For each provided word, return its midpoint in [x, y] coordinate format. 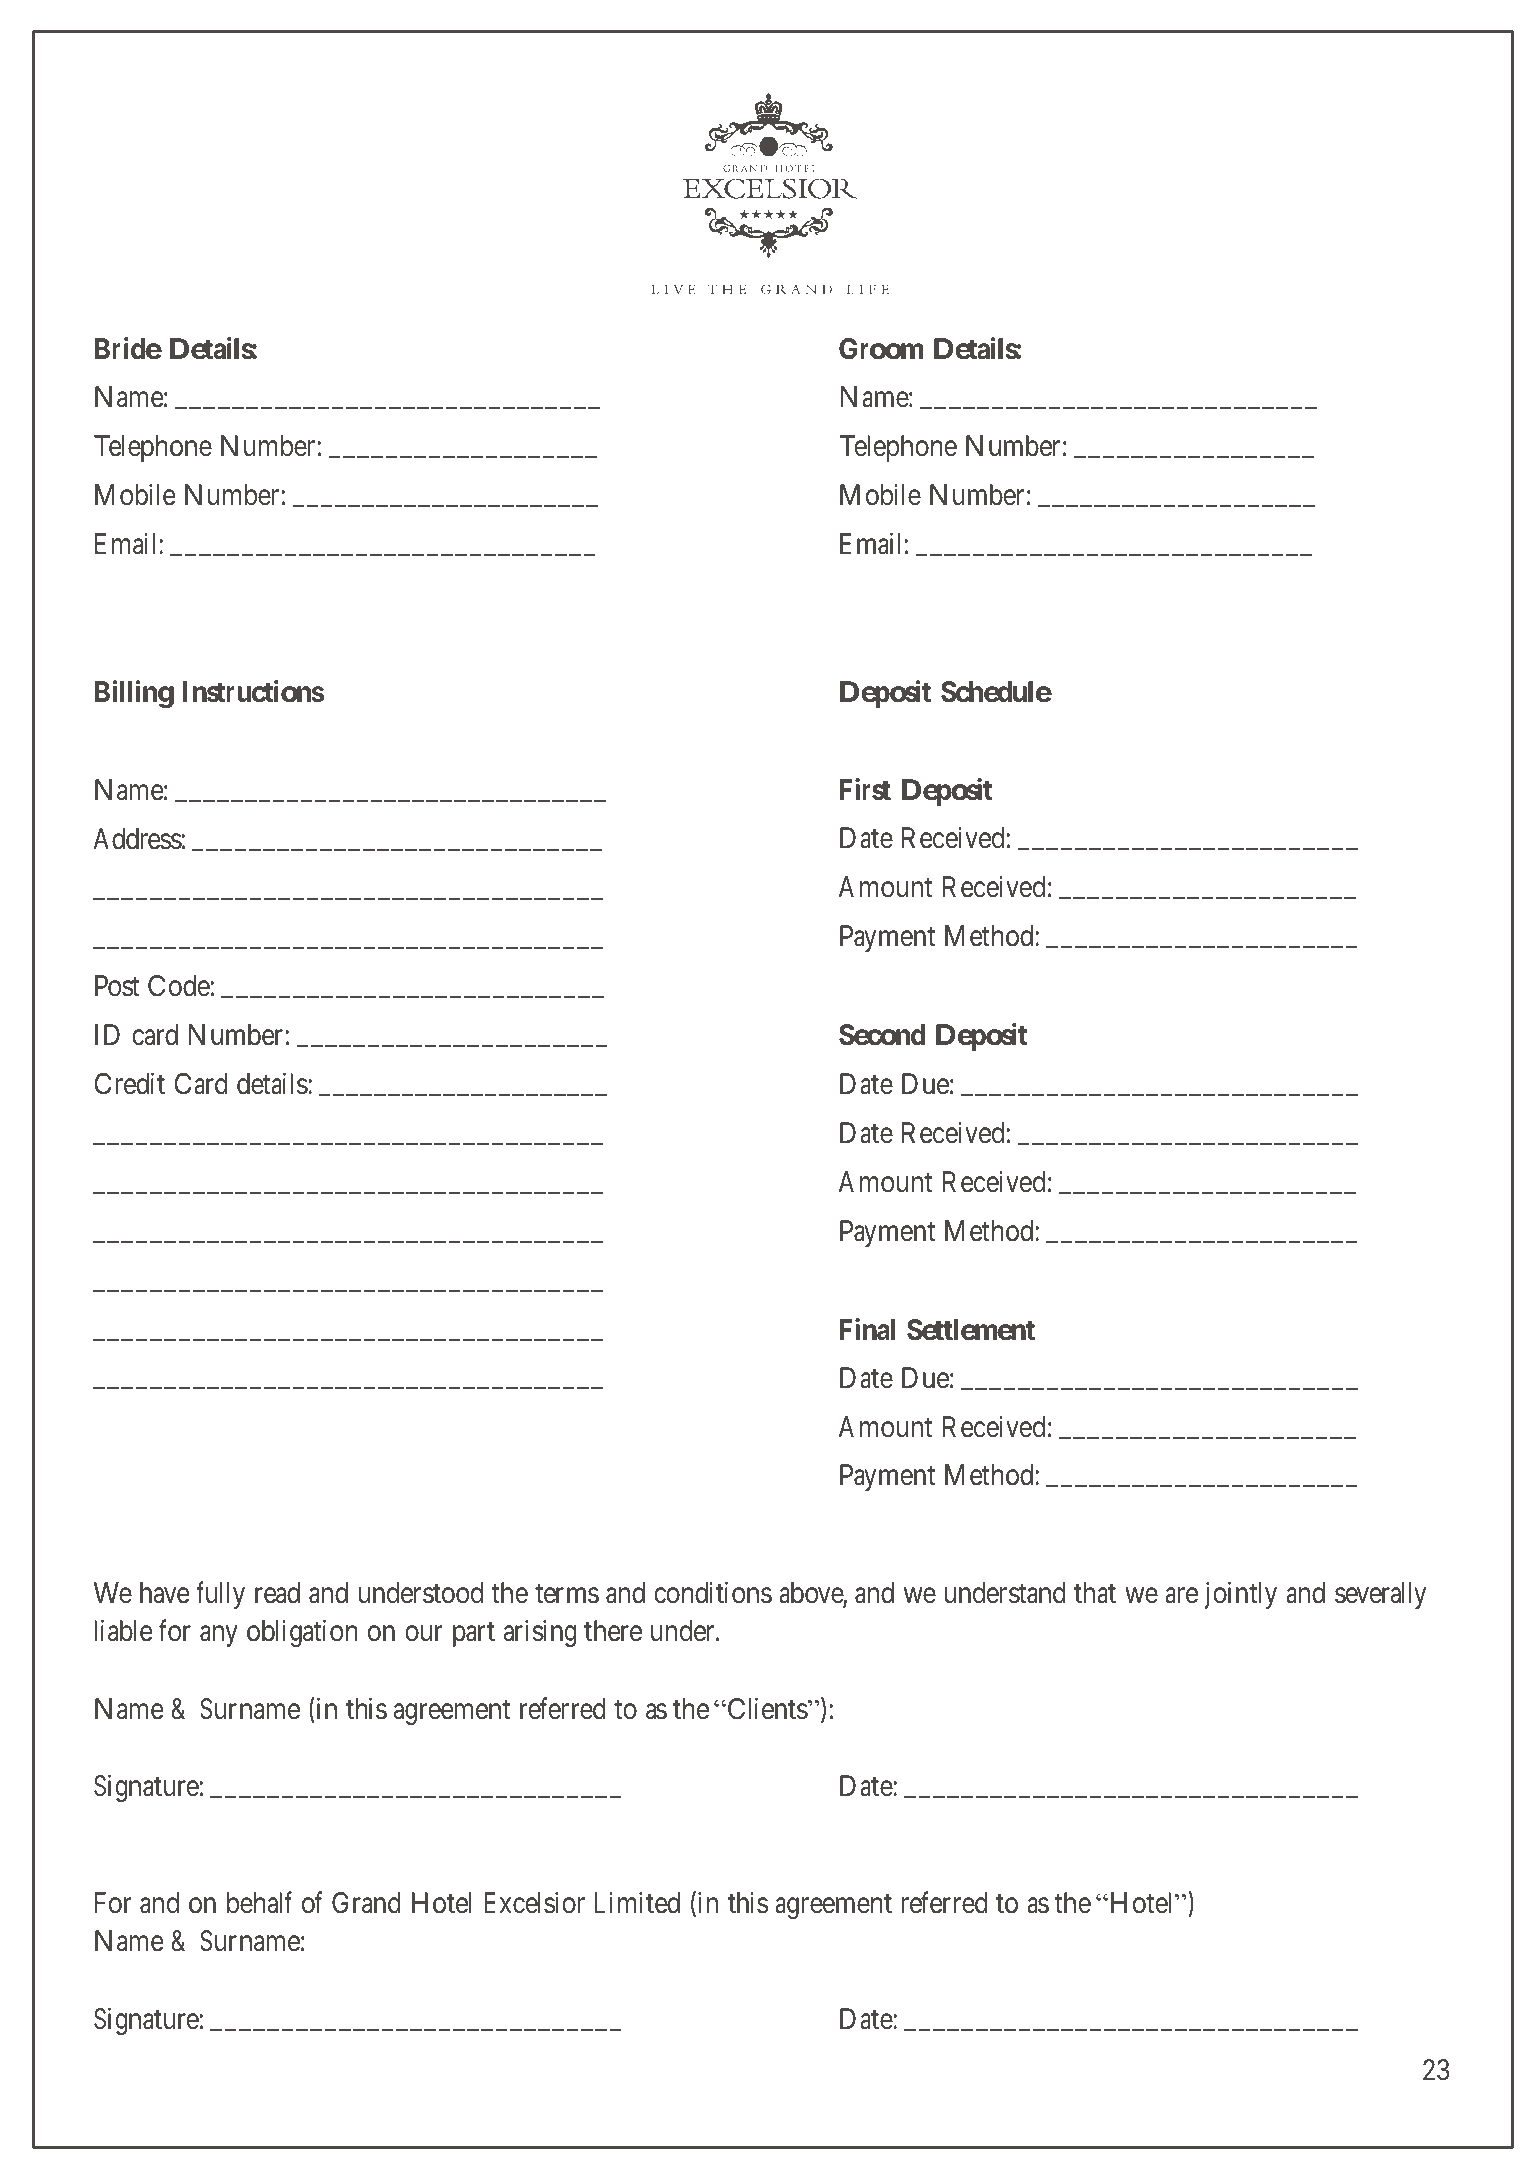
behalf [259, 1902]
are [1181, 1596]
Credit [129, 1083]
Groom [881, 349]
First [865, 789]
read [277, 1593]
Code [179, 986]
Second [882, 1035]
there [613, 1631]
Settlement [971, 1330]
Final [867, 1329]
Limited [637, 1902]
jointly [1240, 1595]
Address [137, 839]
